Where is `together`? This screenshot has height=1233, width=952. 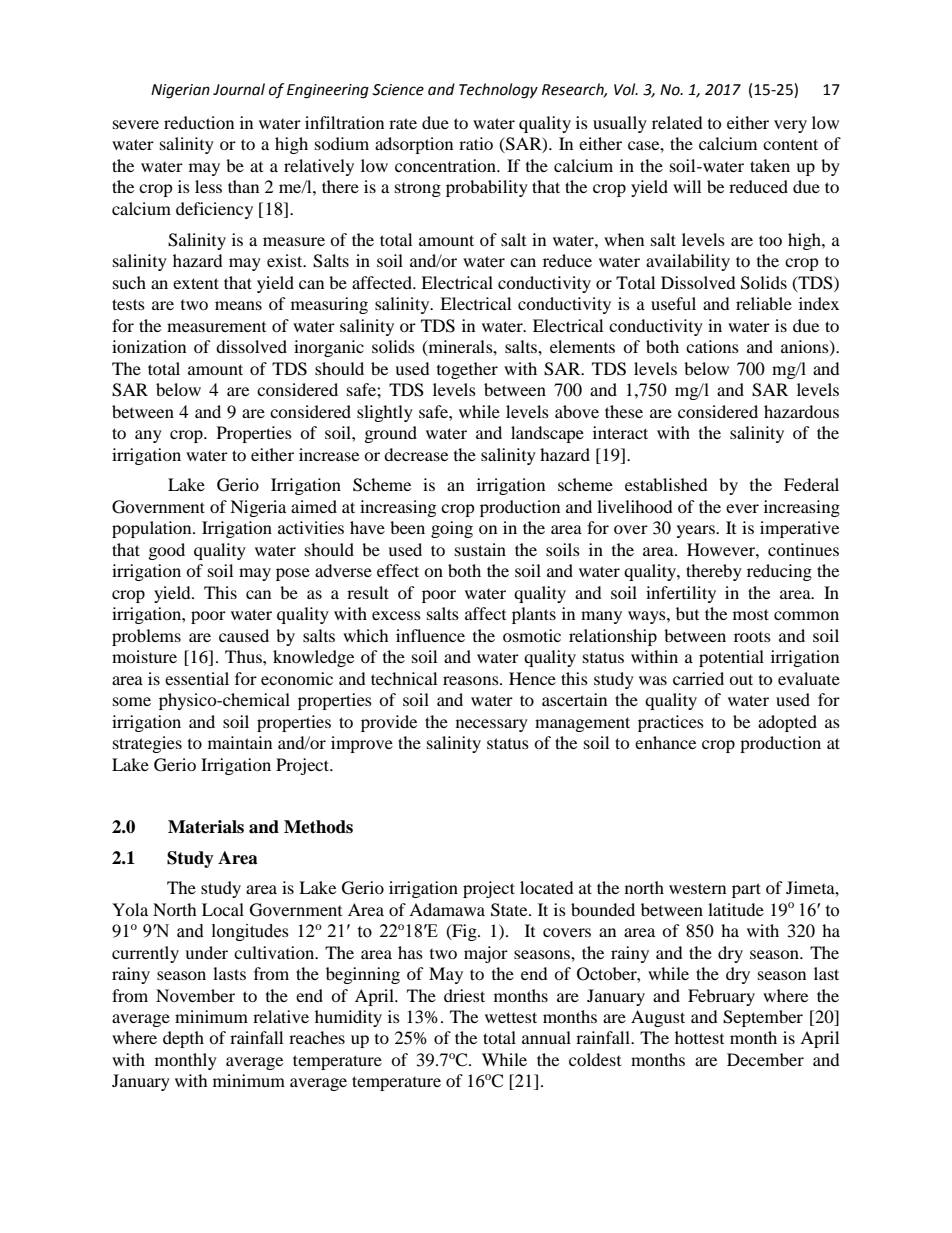
together is located at coordinates (467, 370).
